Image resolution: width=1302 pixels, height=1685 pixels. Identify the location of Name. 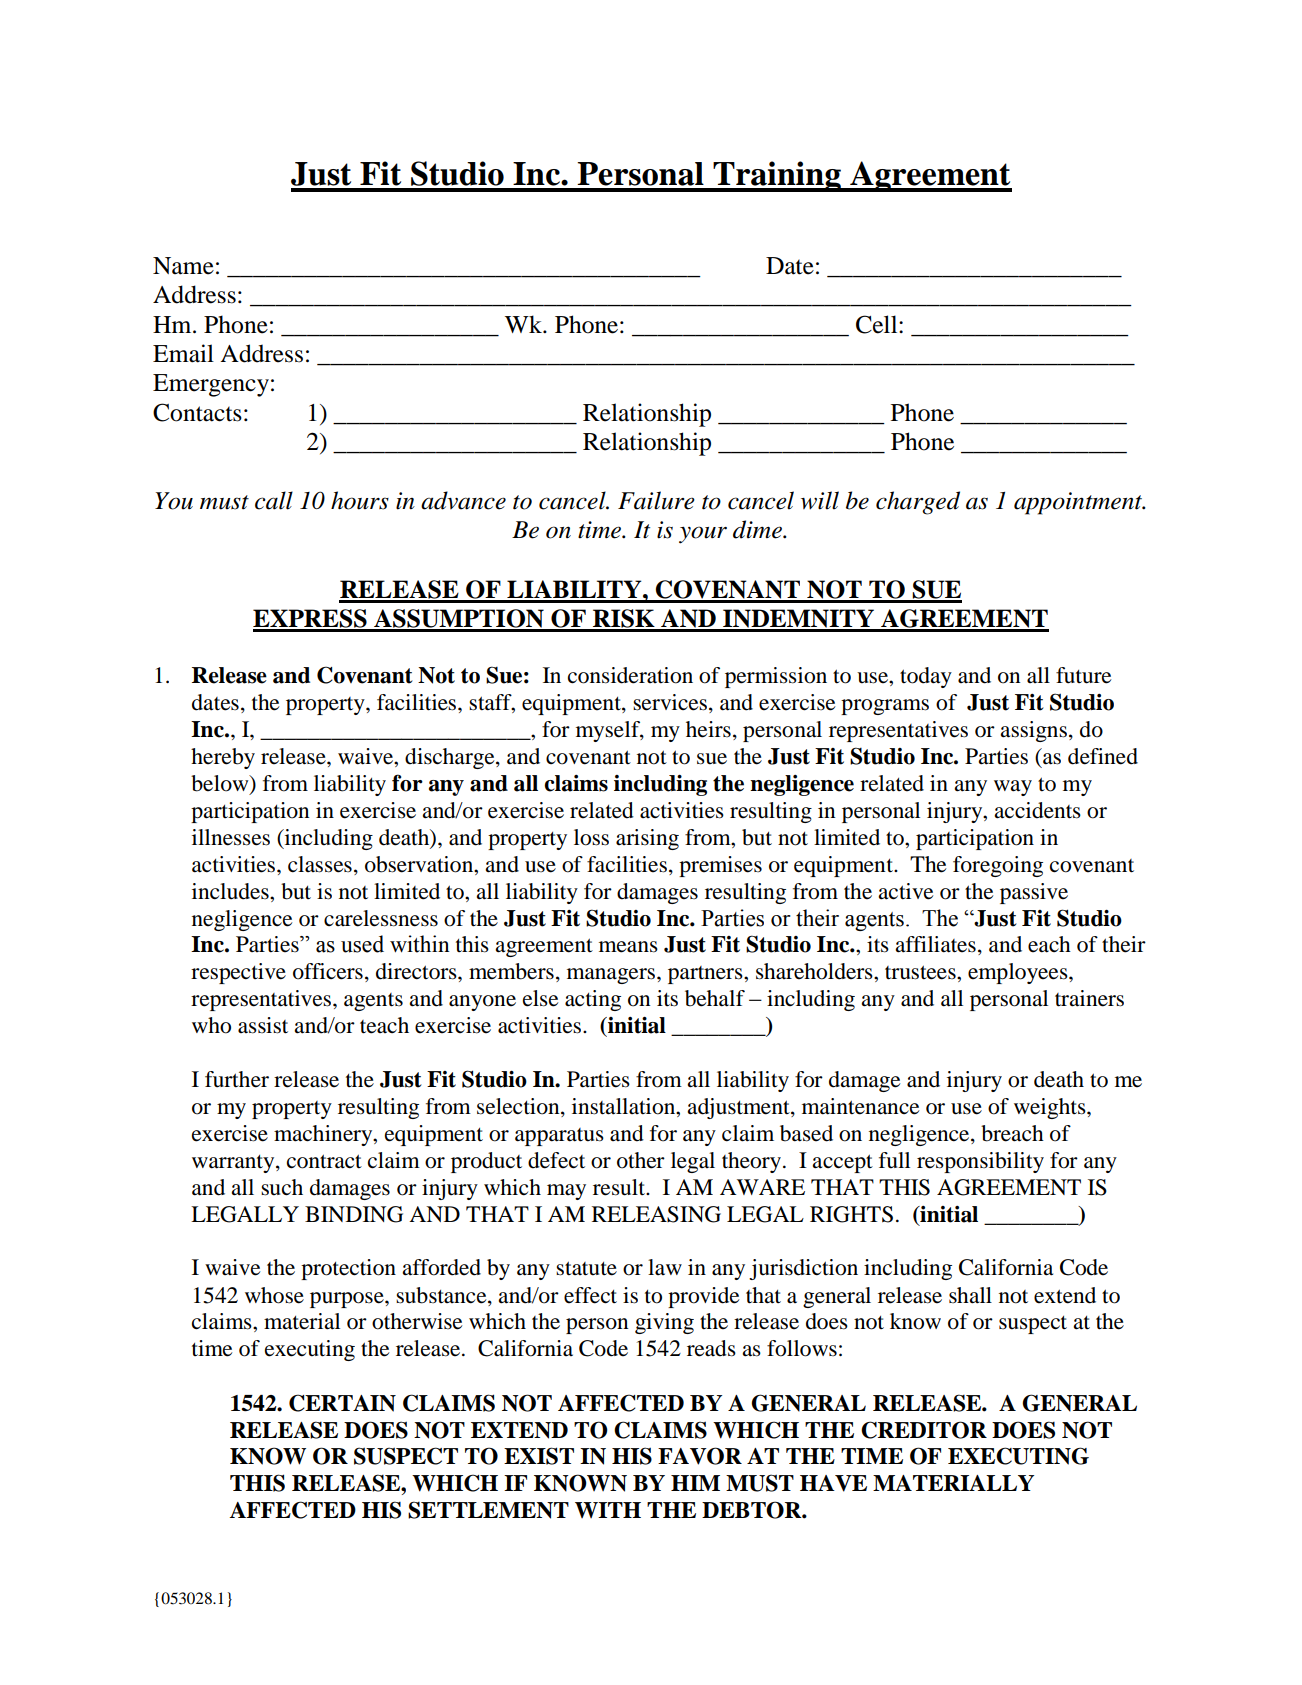
(183, 266).
